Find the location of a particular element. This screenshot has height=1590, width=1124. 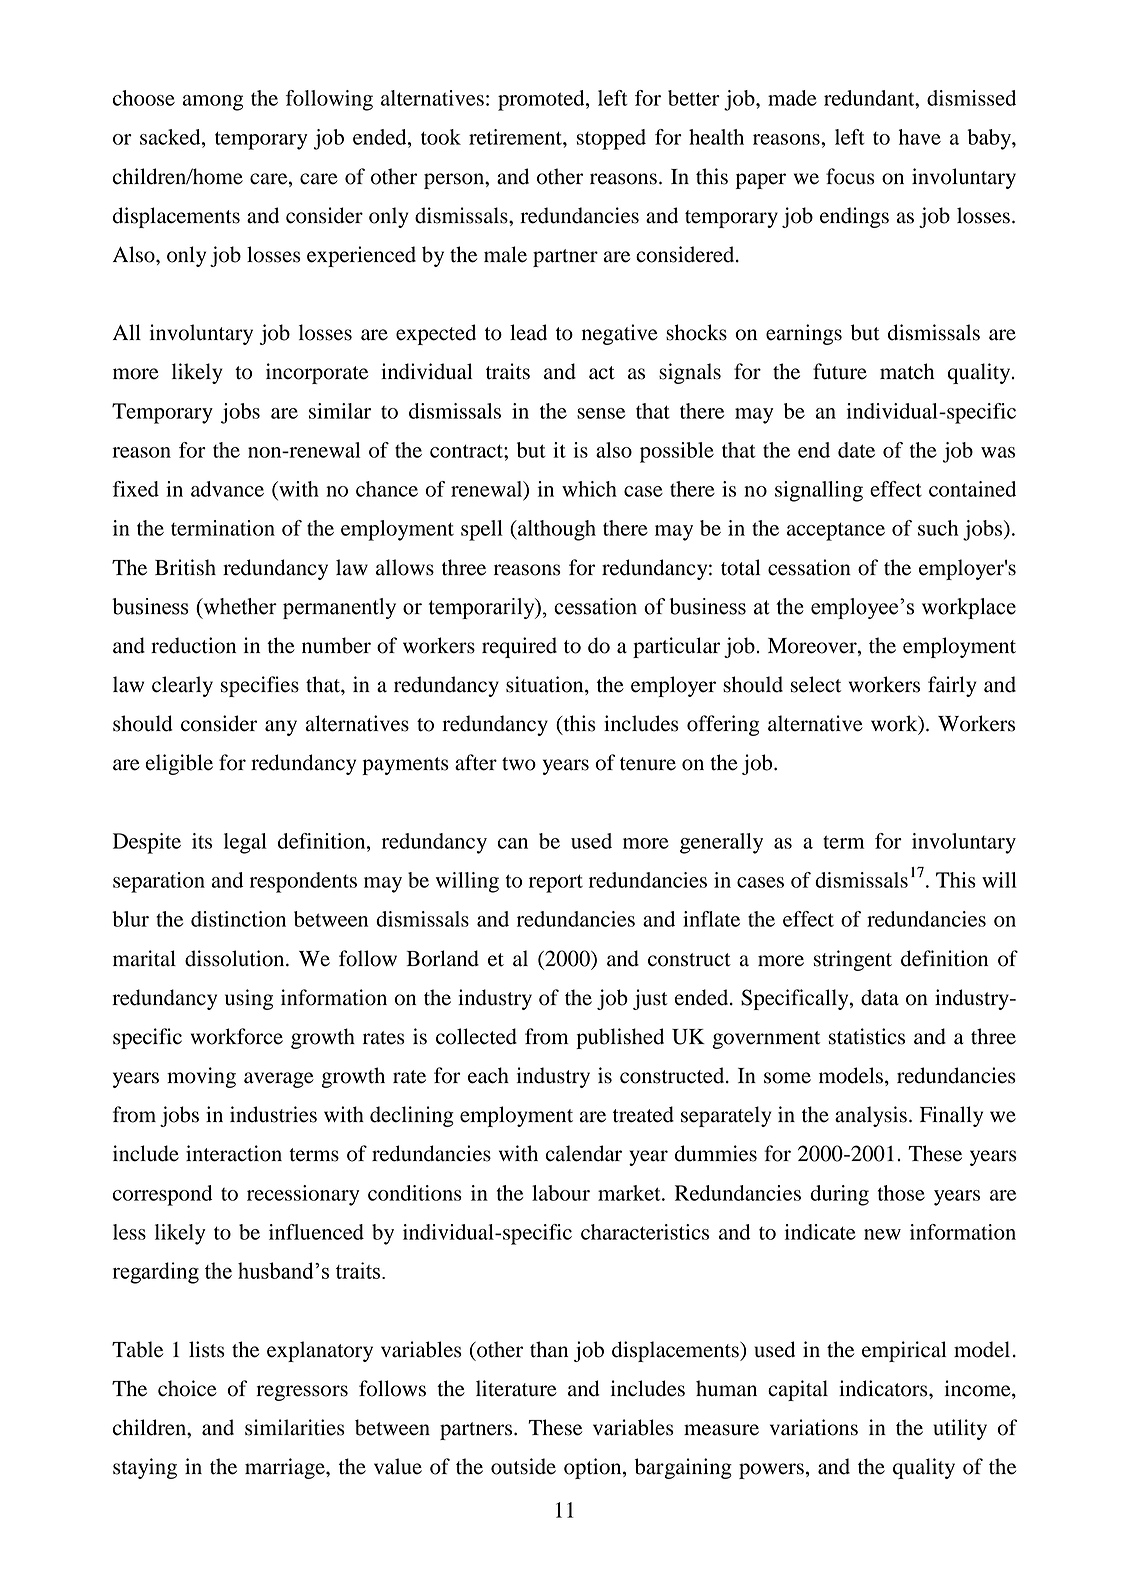

have is located at coordinates (920, 137).
